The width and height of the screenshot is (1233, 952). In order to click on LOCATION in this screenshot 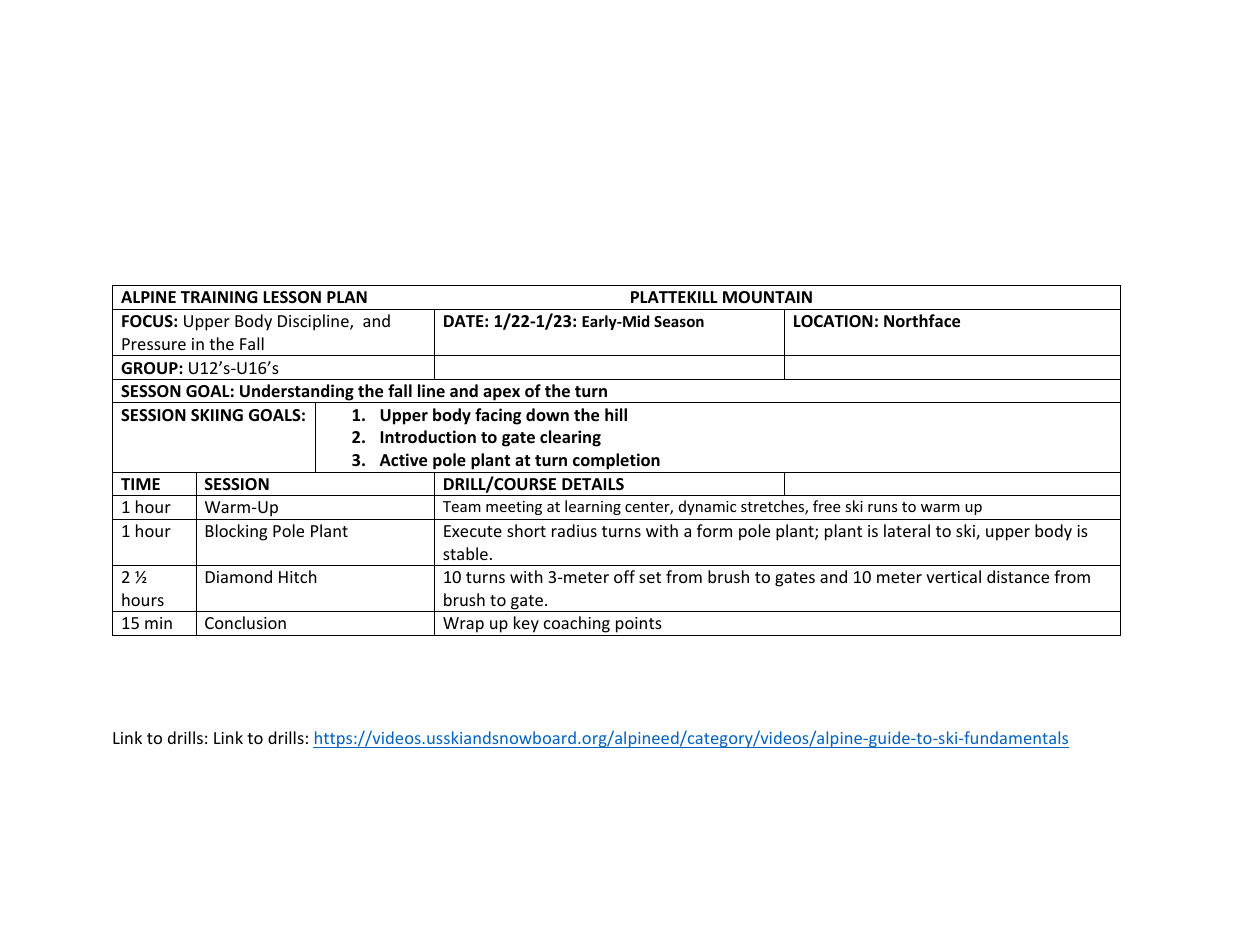, I will do `click(833, 321)`.
